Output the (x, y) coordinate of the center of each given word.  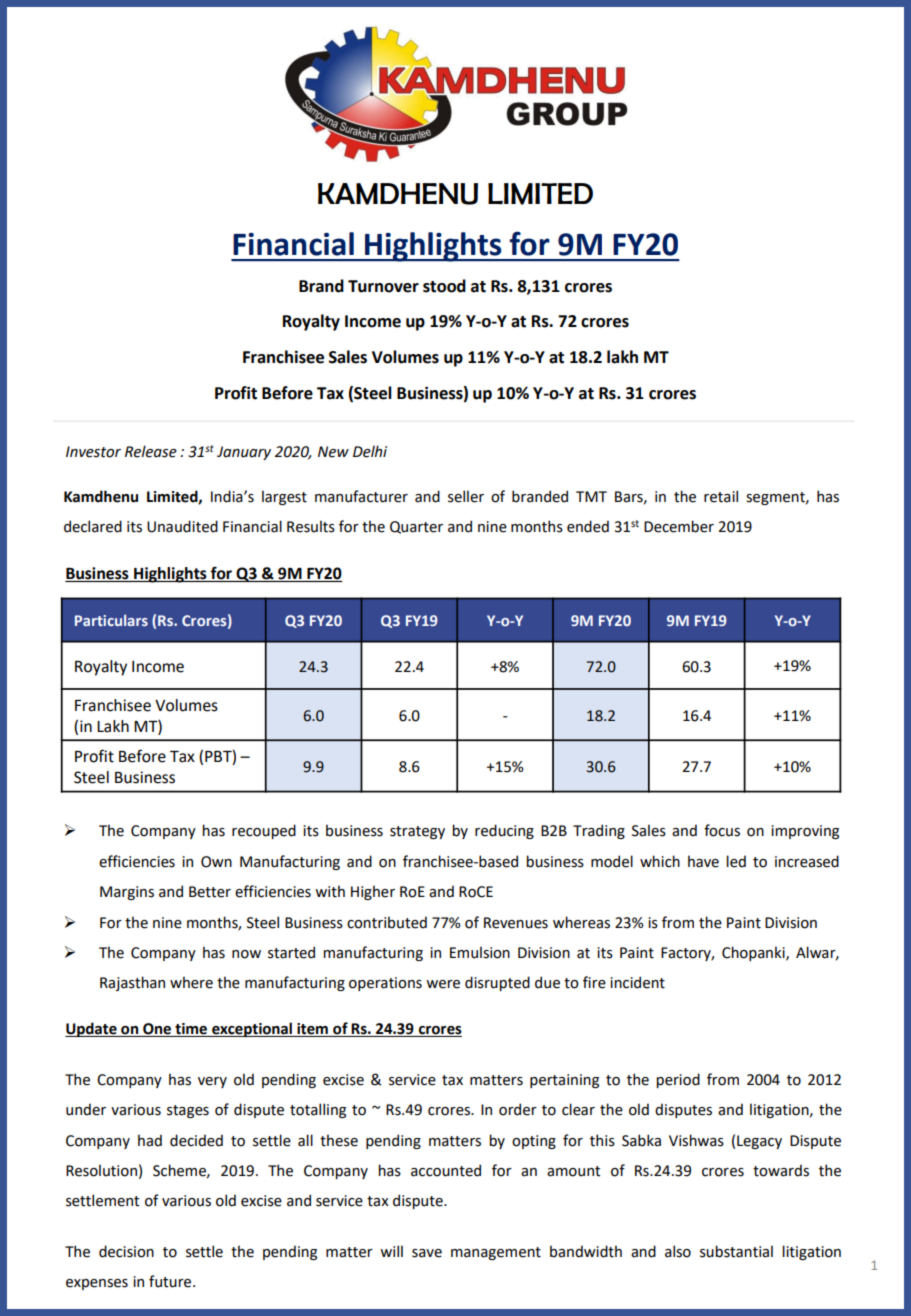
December (679, 526)
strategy (417, 832)
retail (721, 496)
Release (151, 451)
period (678, 1080)
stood (444, 286)
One (157, 1030)
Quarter (416, 527)
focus (722, 830)
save (427, 1253)
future (171, 1281)
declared (93, 526)
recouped (264, 831)
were (443, 984)
